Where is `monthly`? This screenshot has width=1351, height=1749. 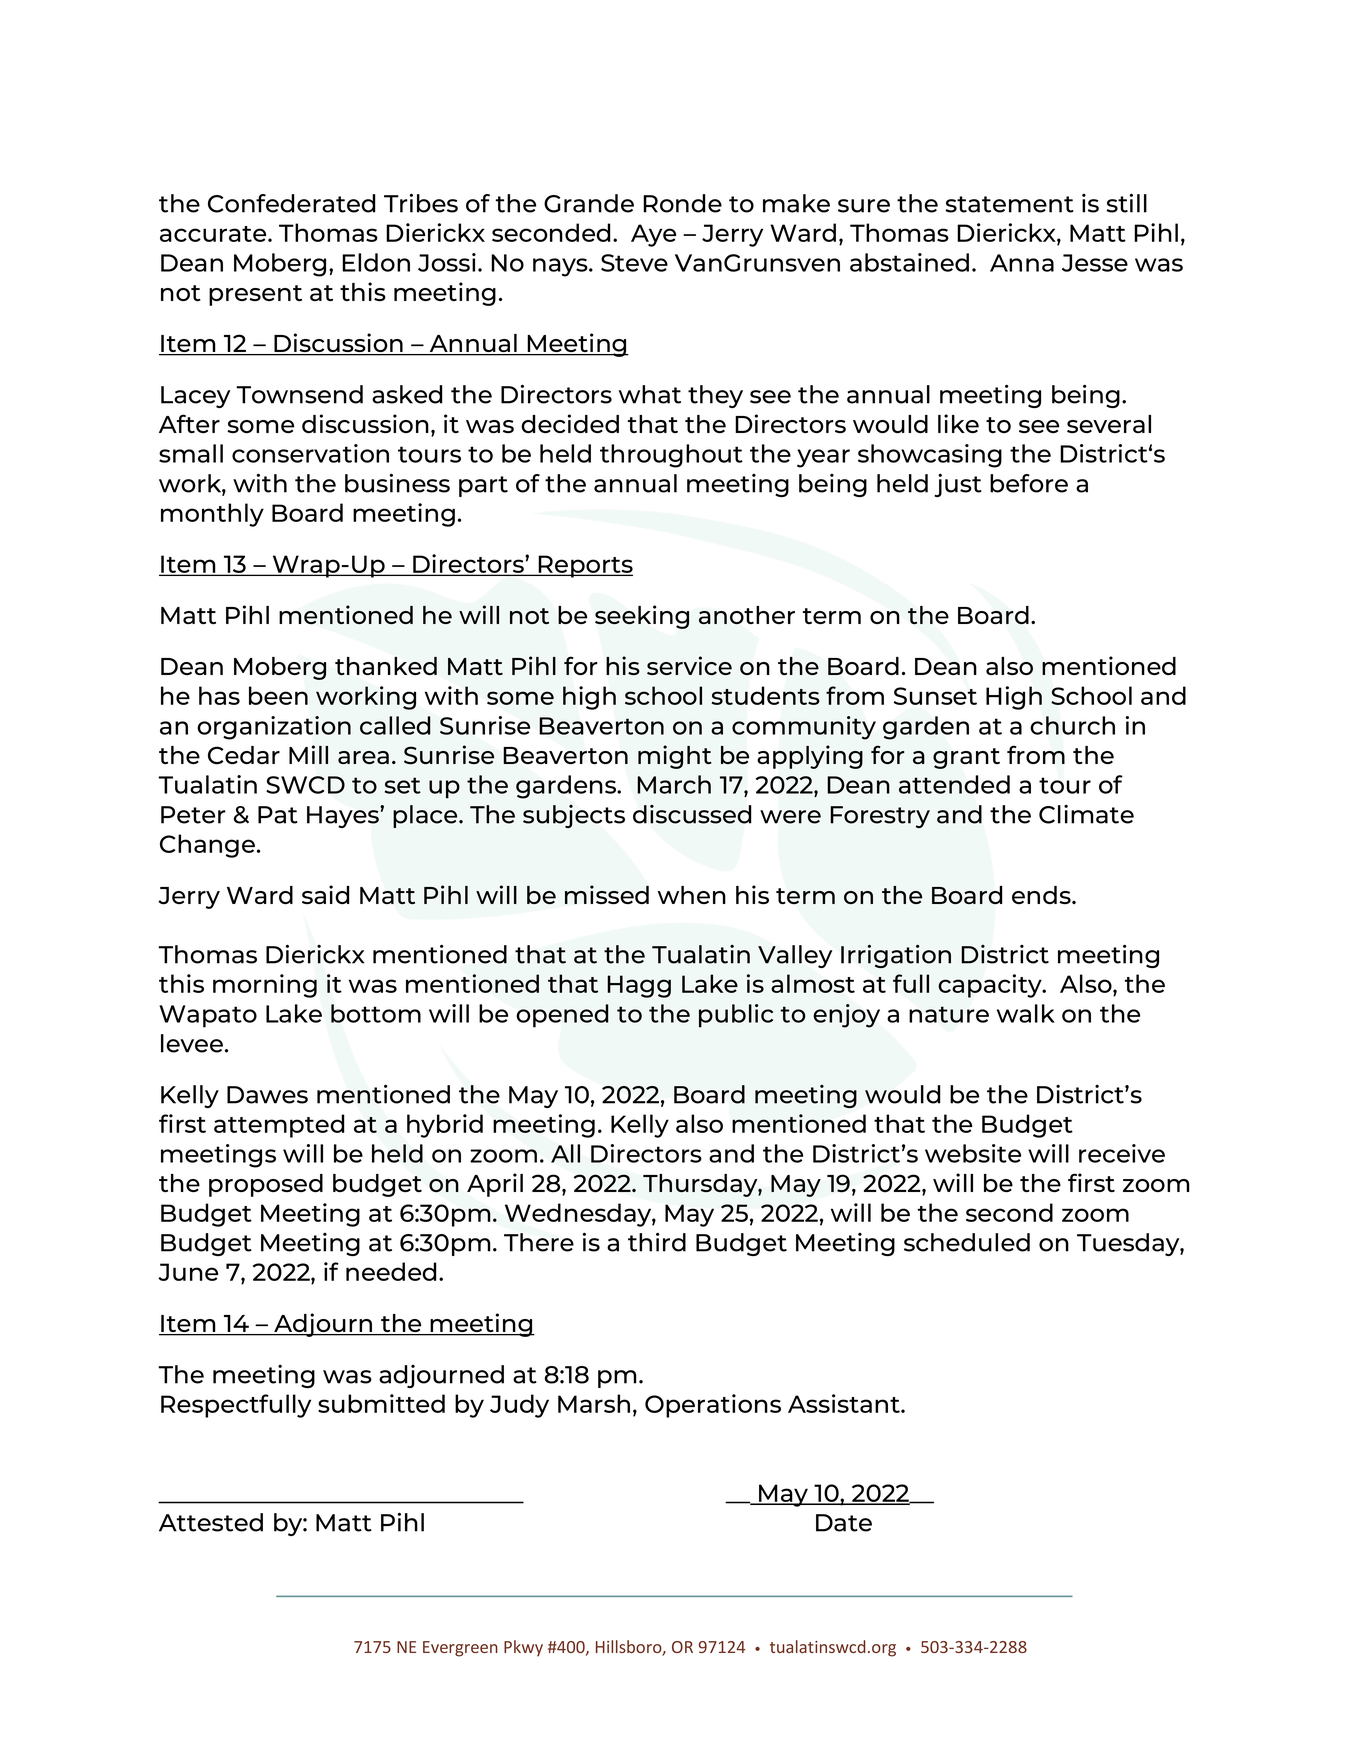 monthly is located at coordinates (212, 515).
